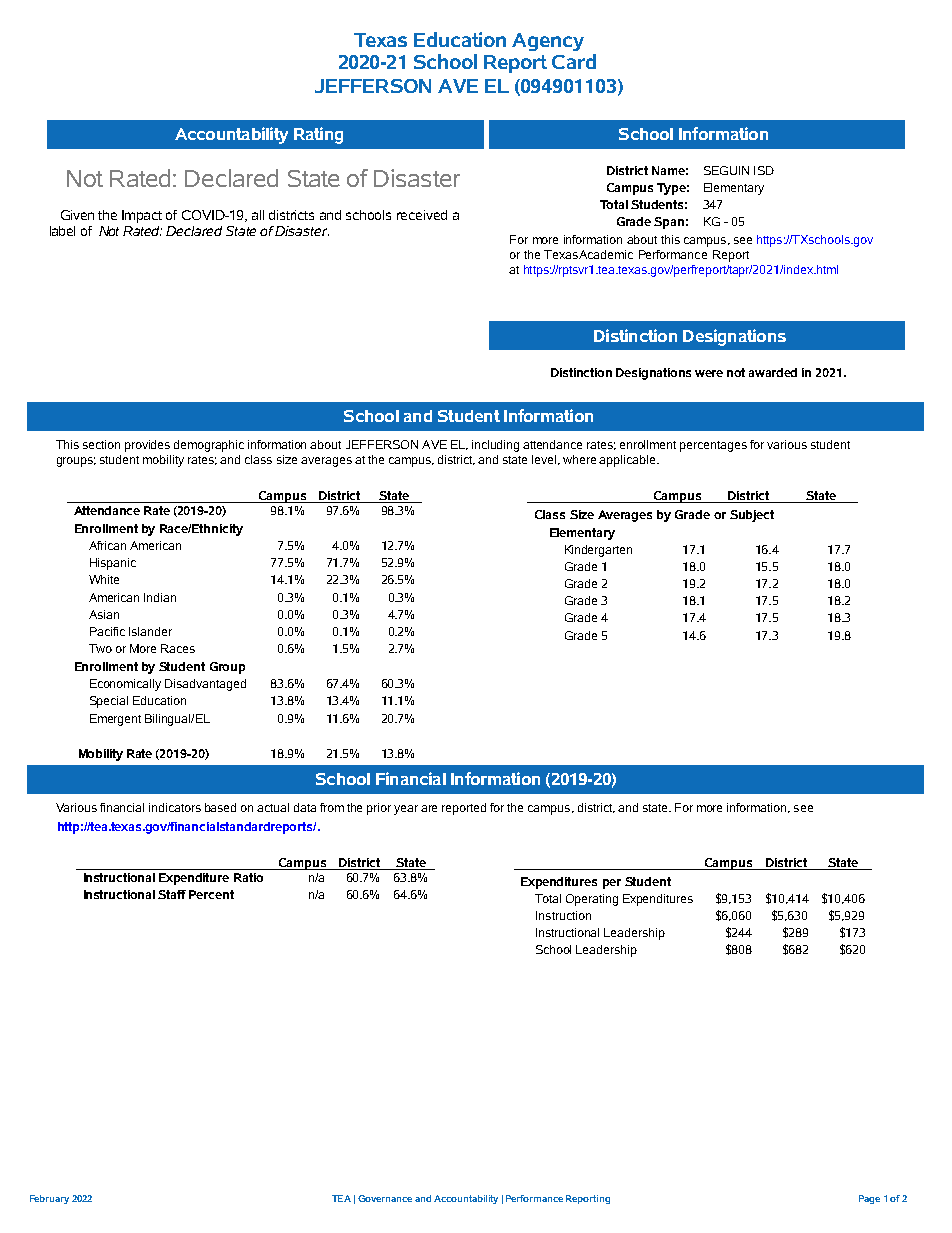 This document has height=1233, width=952. Describe the element at coordinates (598, 551) in the document. I see `Kindergarten` at that location.
